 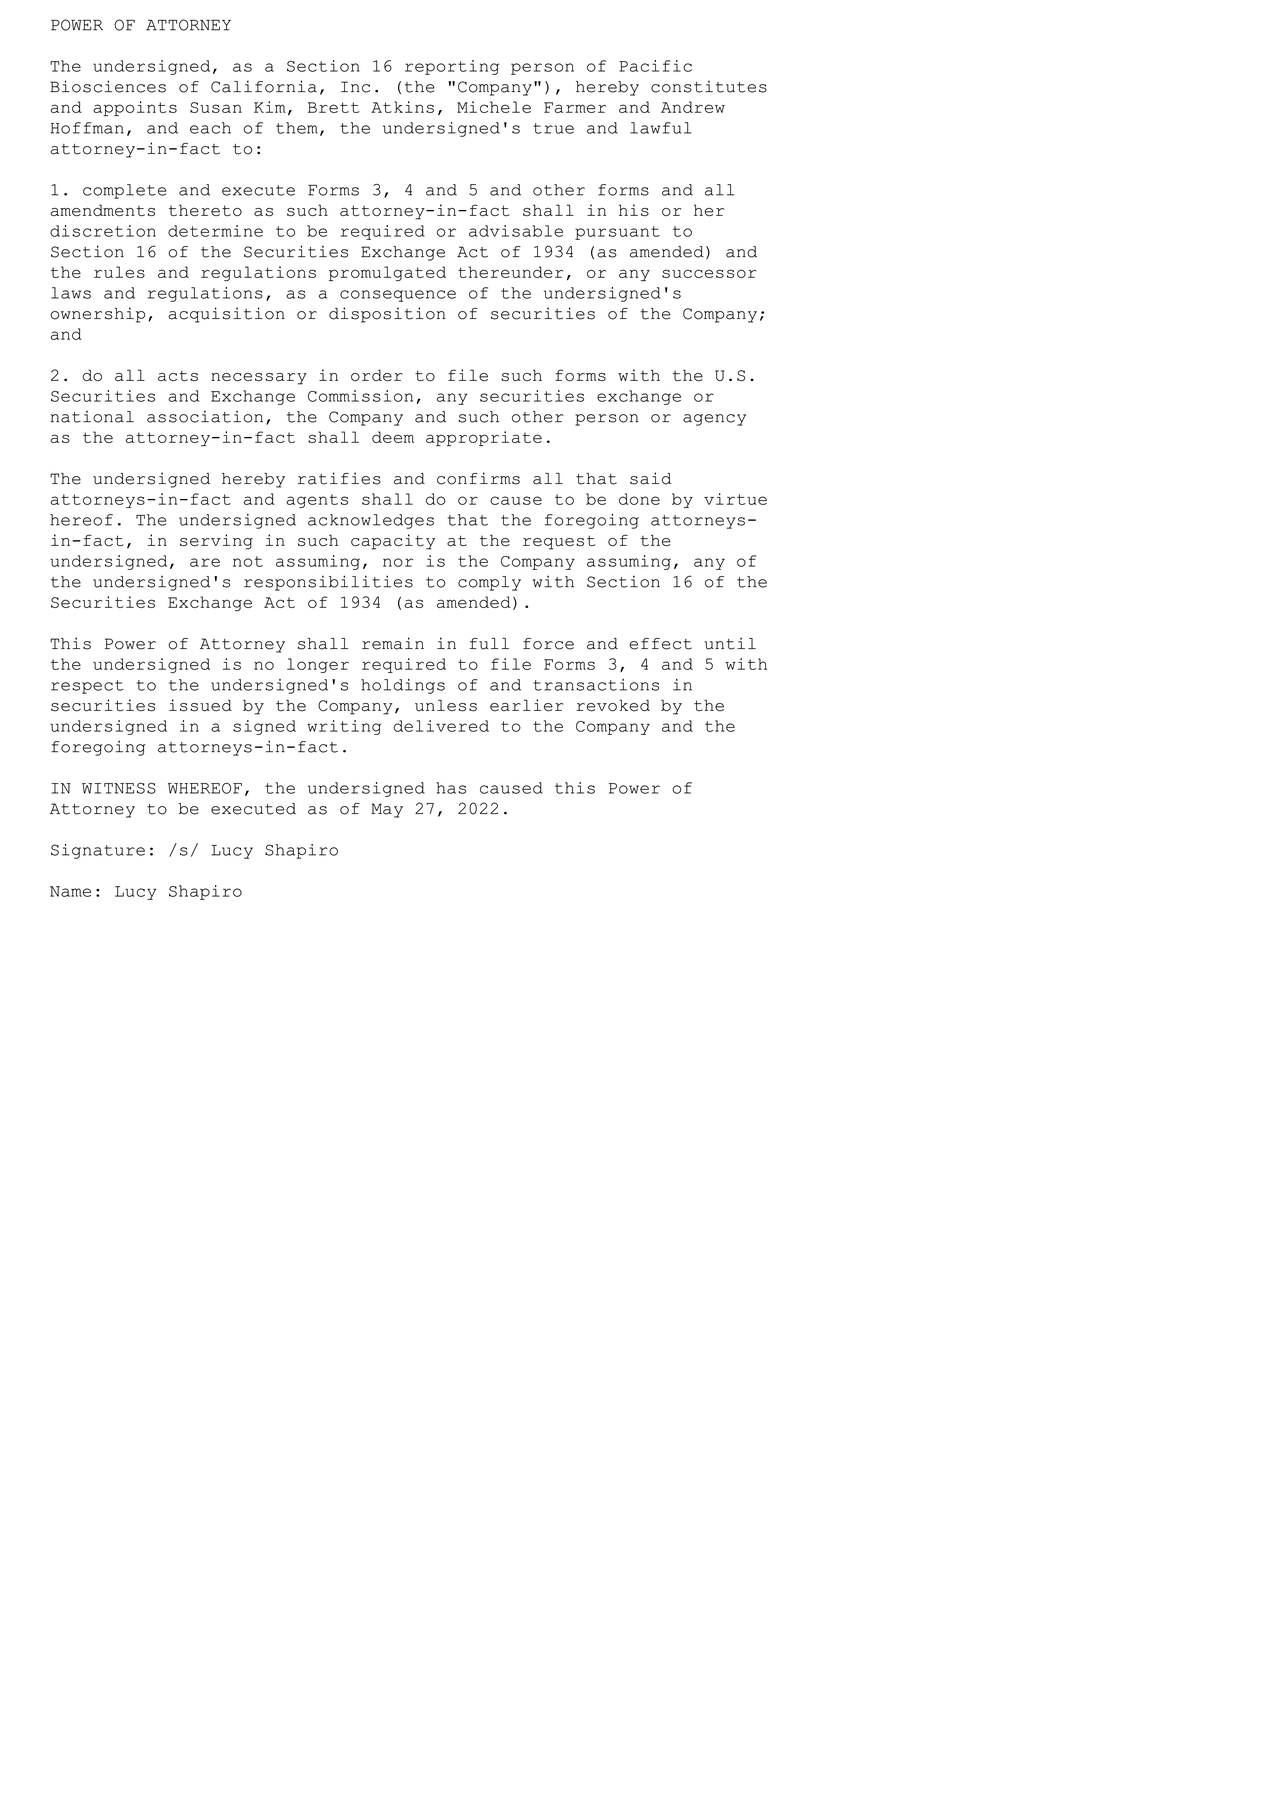 I want to click on deem, so click(x=393, y=437).
